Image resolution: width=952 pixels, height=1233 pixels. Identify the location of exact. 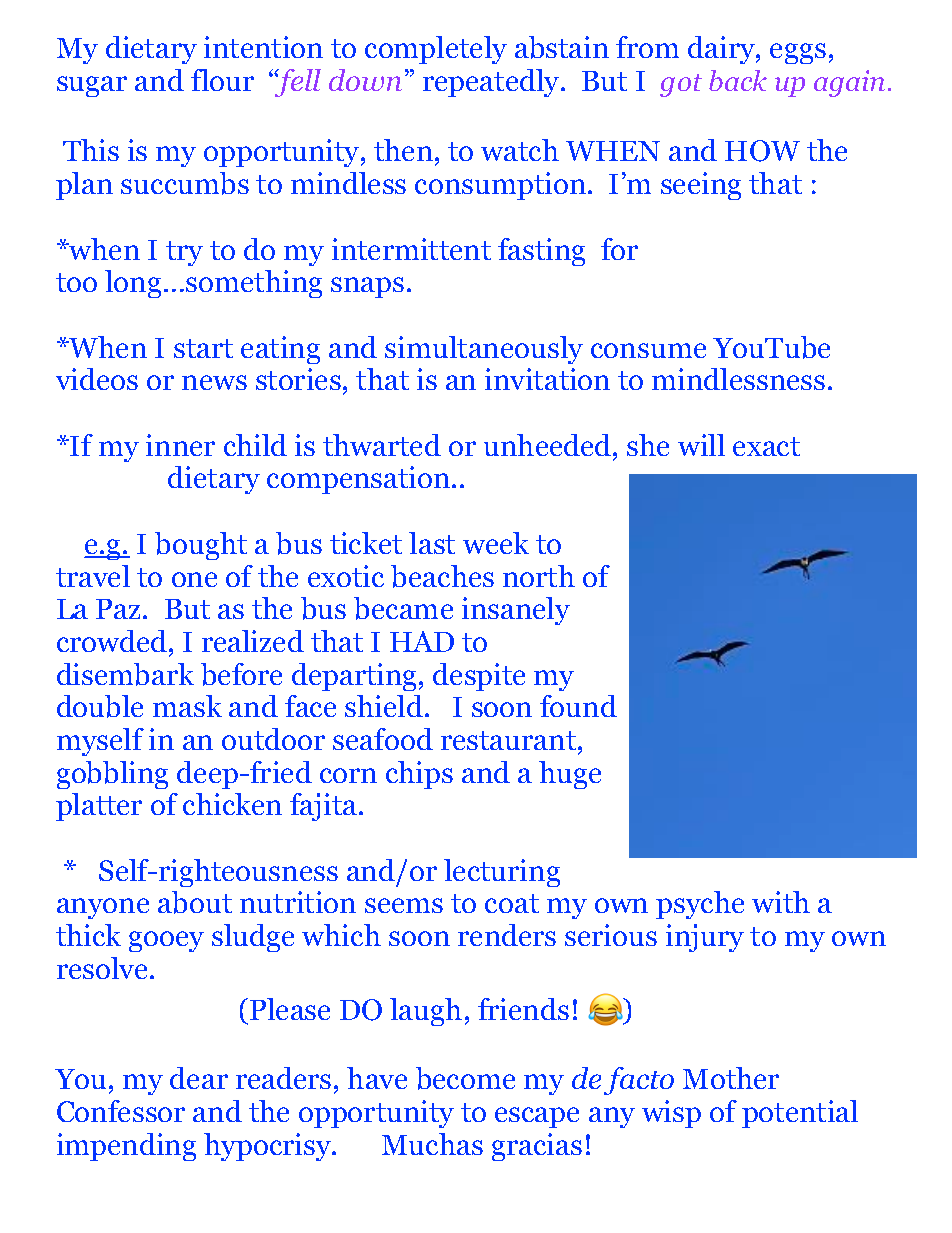
(766, 446).
